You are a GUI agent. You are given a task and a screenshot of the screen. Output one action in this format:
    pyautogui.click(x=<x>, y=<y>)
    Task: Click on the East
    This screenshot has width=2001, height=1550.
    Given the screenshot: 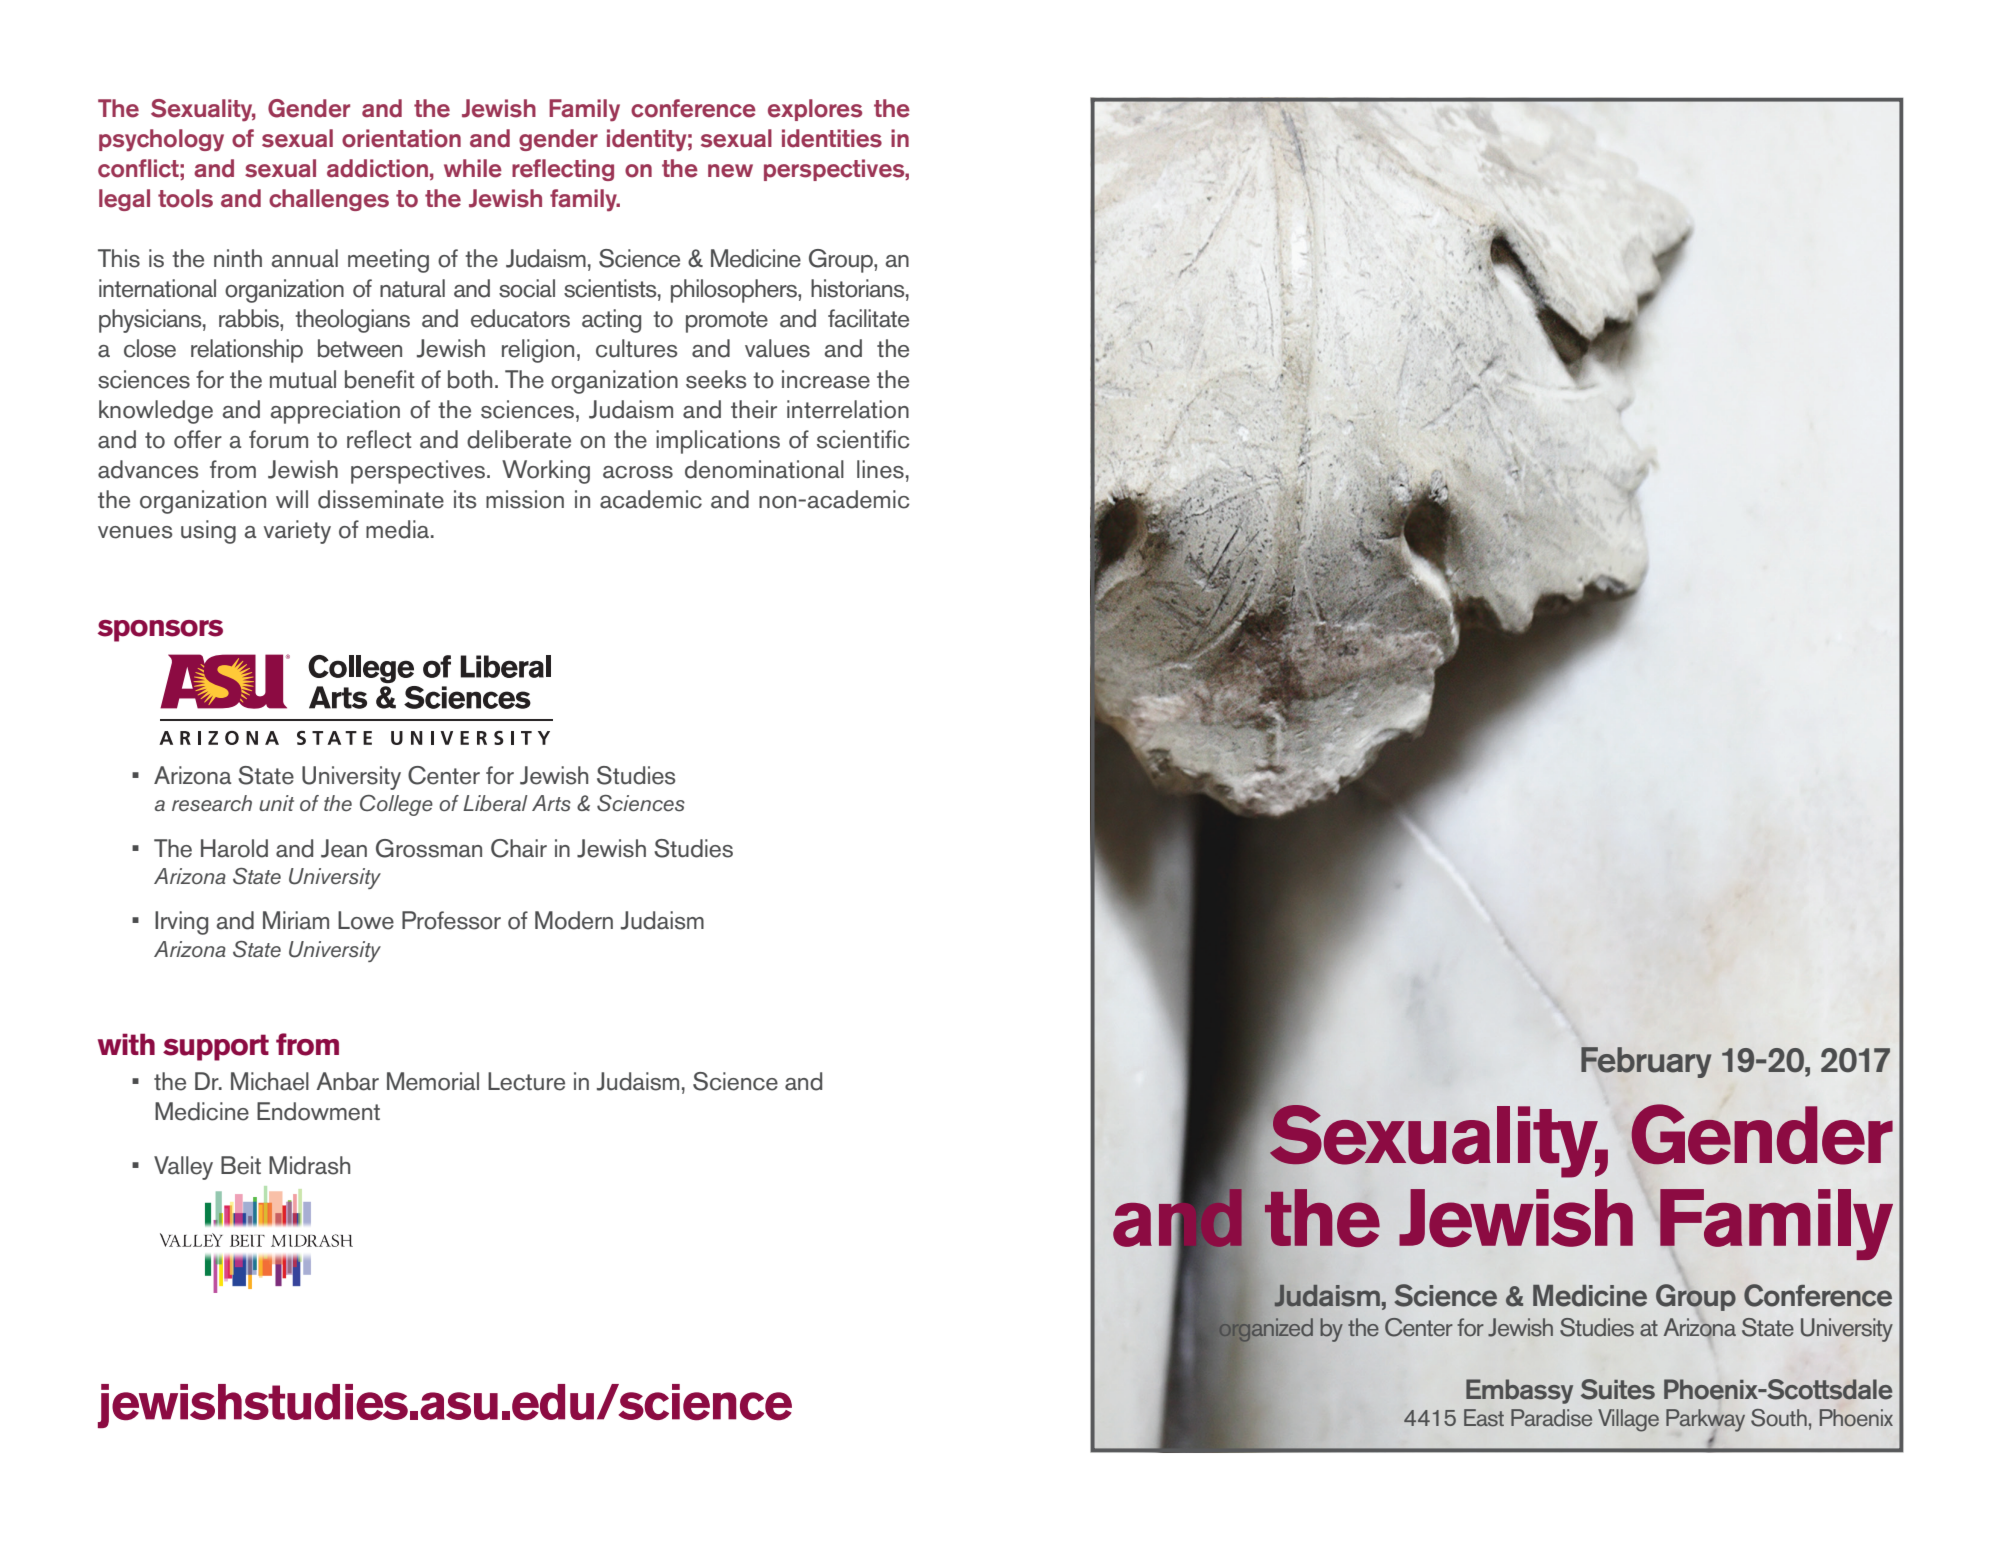 What is the action you would take?
    pyautogui.click(x=1484, y=1418)
